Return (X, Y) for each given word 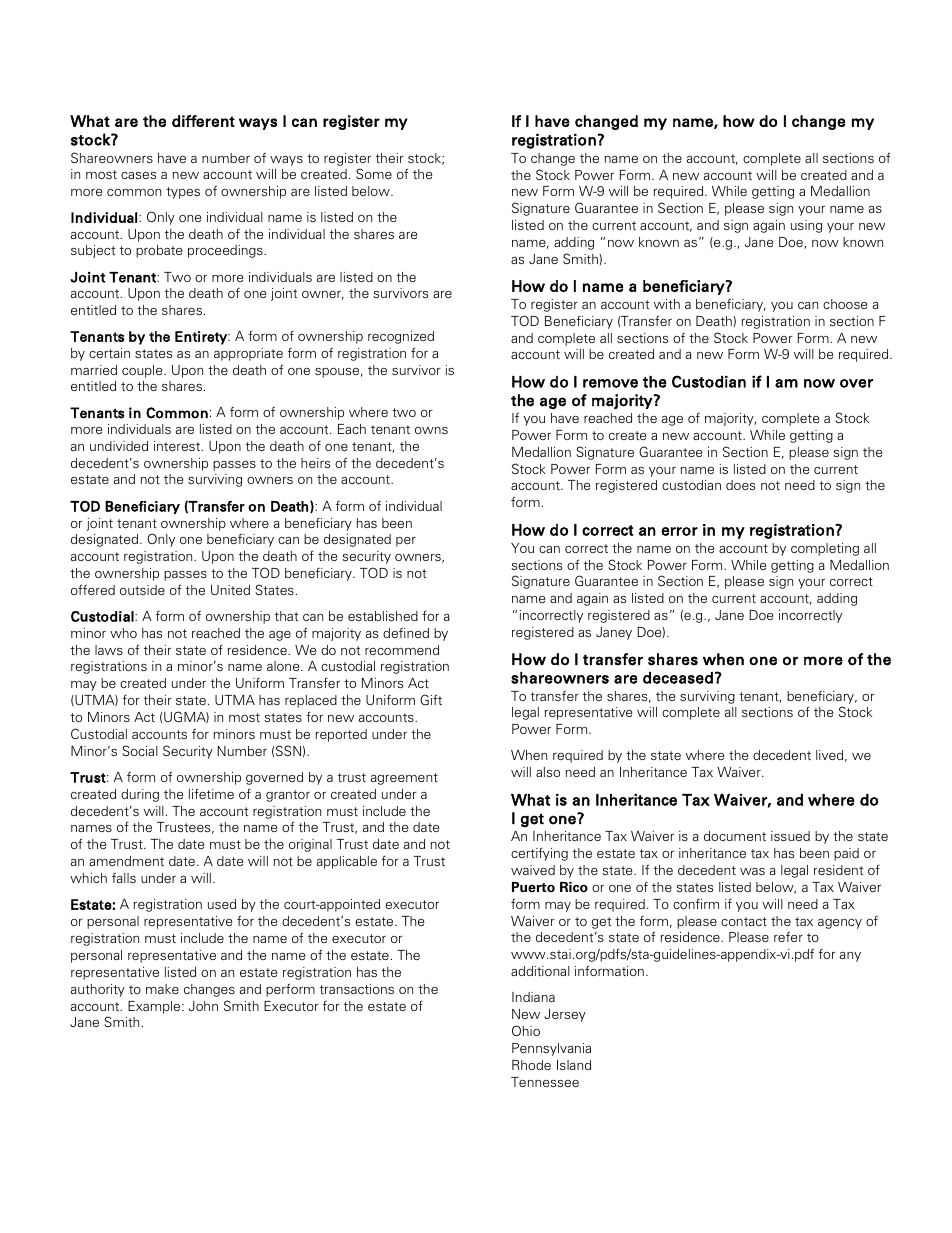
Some (374, 173)
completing (825, 549)
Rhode (531, 1065)
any (850, 957)
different (203, 121)
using (806, 226)
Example (155, 1007)
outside (142, 590)
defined (406, 632)
